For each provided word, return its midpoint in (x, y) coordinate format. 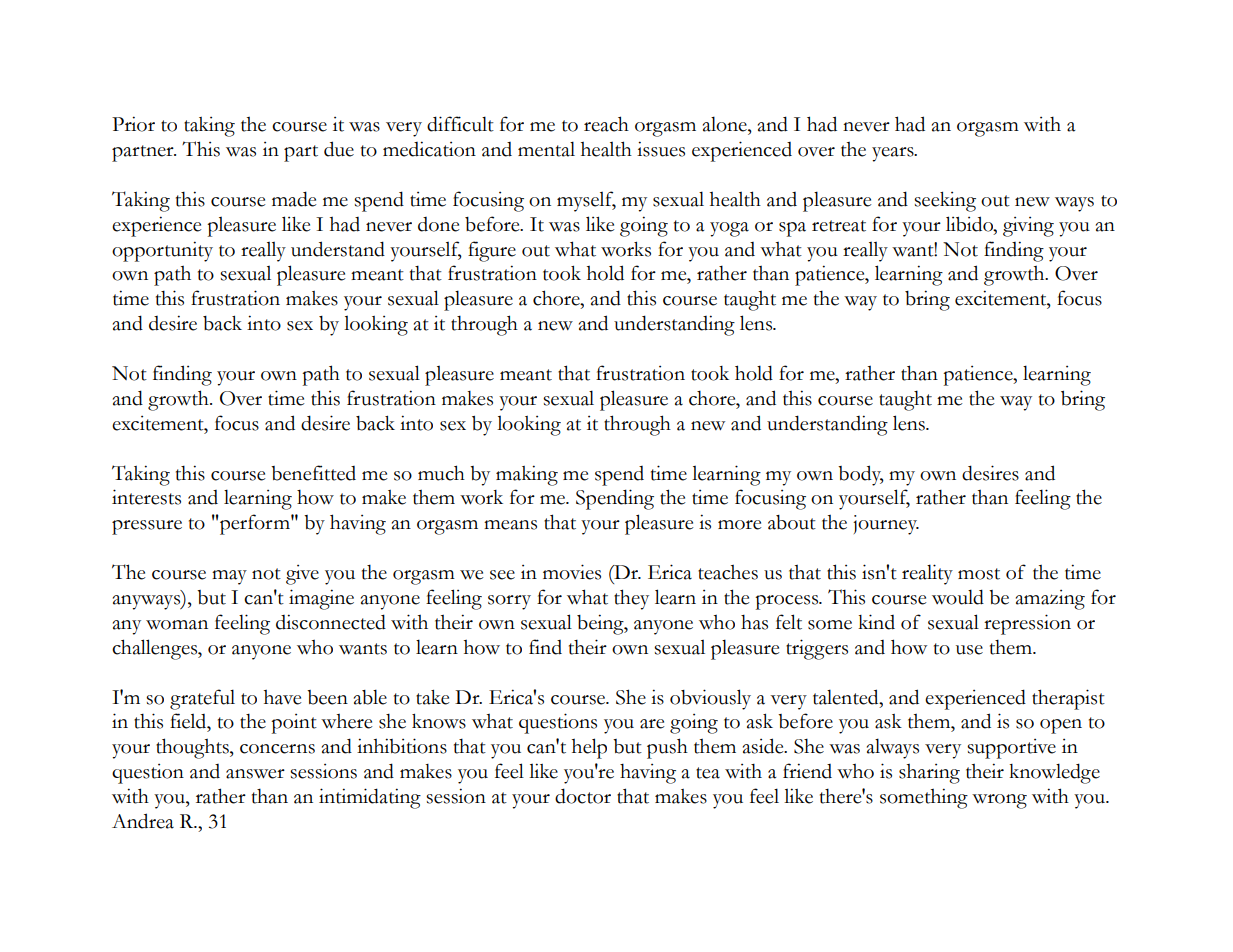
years (894, 154)
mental (546, 149)
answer (255, 774)
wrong (999, 801)
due (339, 149)
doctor (583, 796)
